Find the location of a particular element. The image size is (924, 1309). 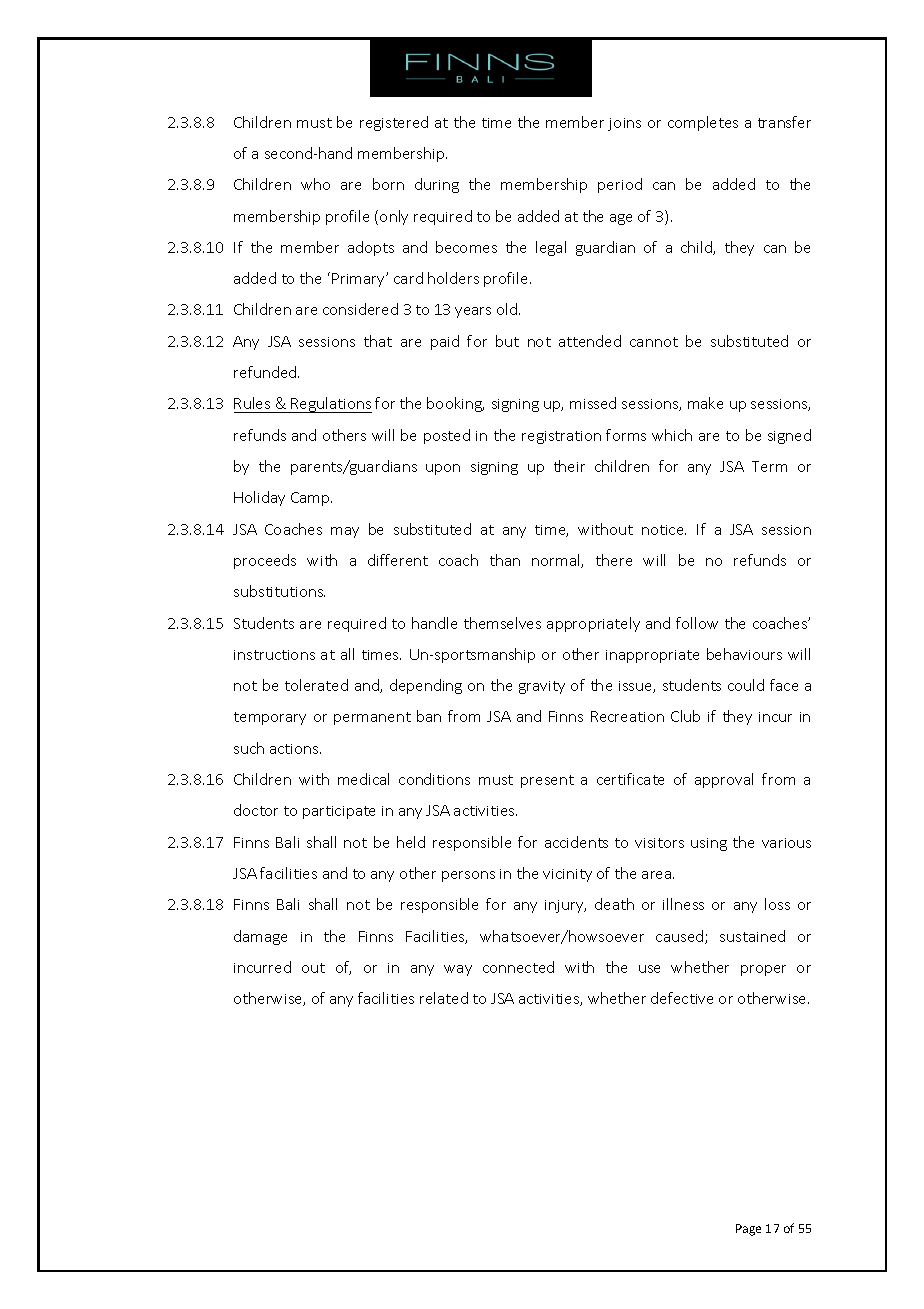

during is located at coordinates (437, 185).
